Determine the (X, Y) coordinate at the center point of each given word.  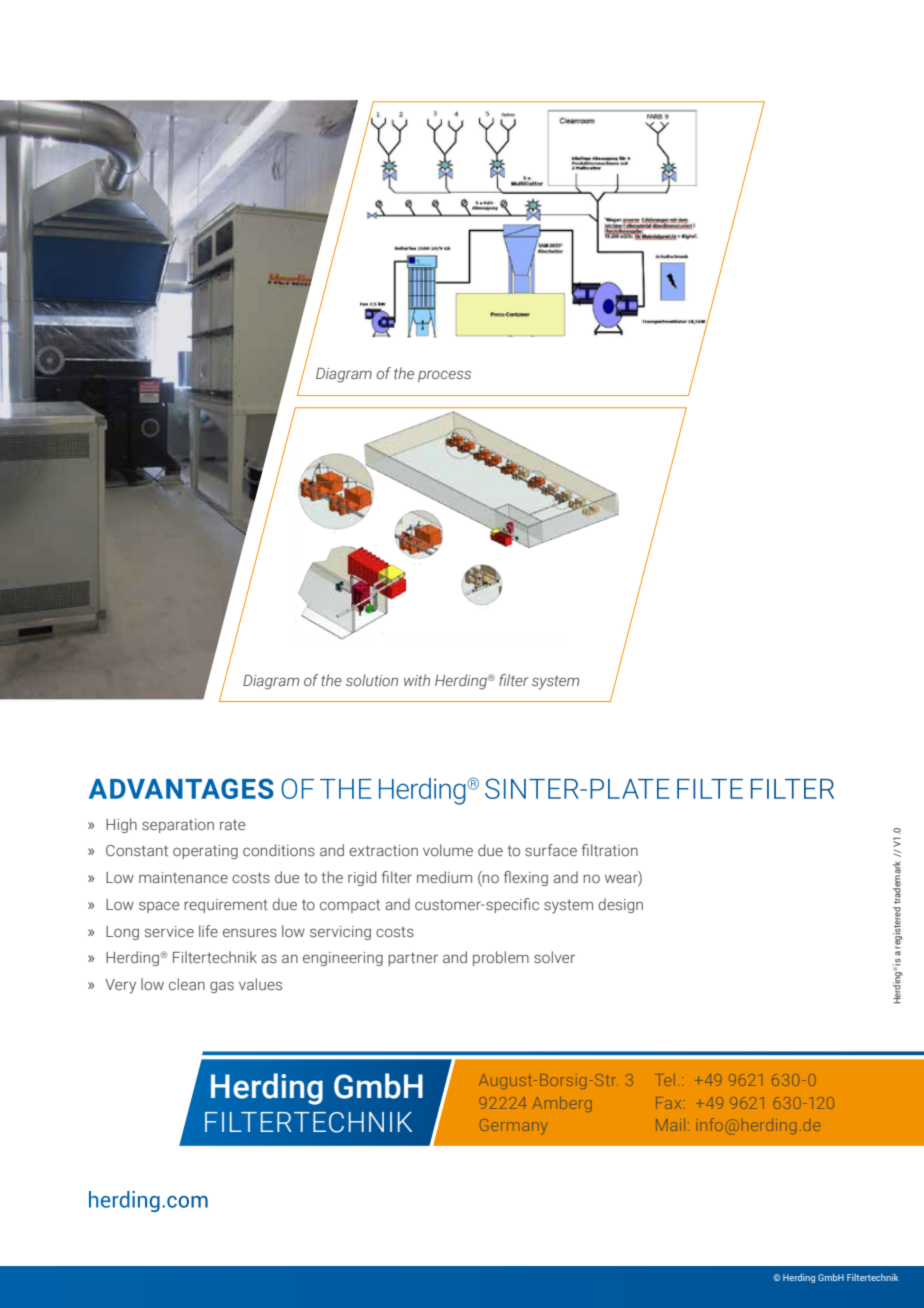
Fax (668, 1103)
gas (222, 987)
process (444, 376)
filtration (610, 850)
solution (372, 680)
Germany (513, 1126)
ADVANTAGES (181, 788)
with (417, 680)
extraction (383, 850)
